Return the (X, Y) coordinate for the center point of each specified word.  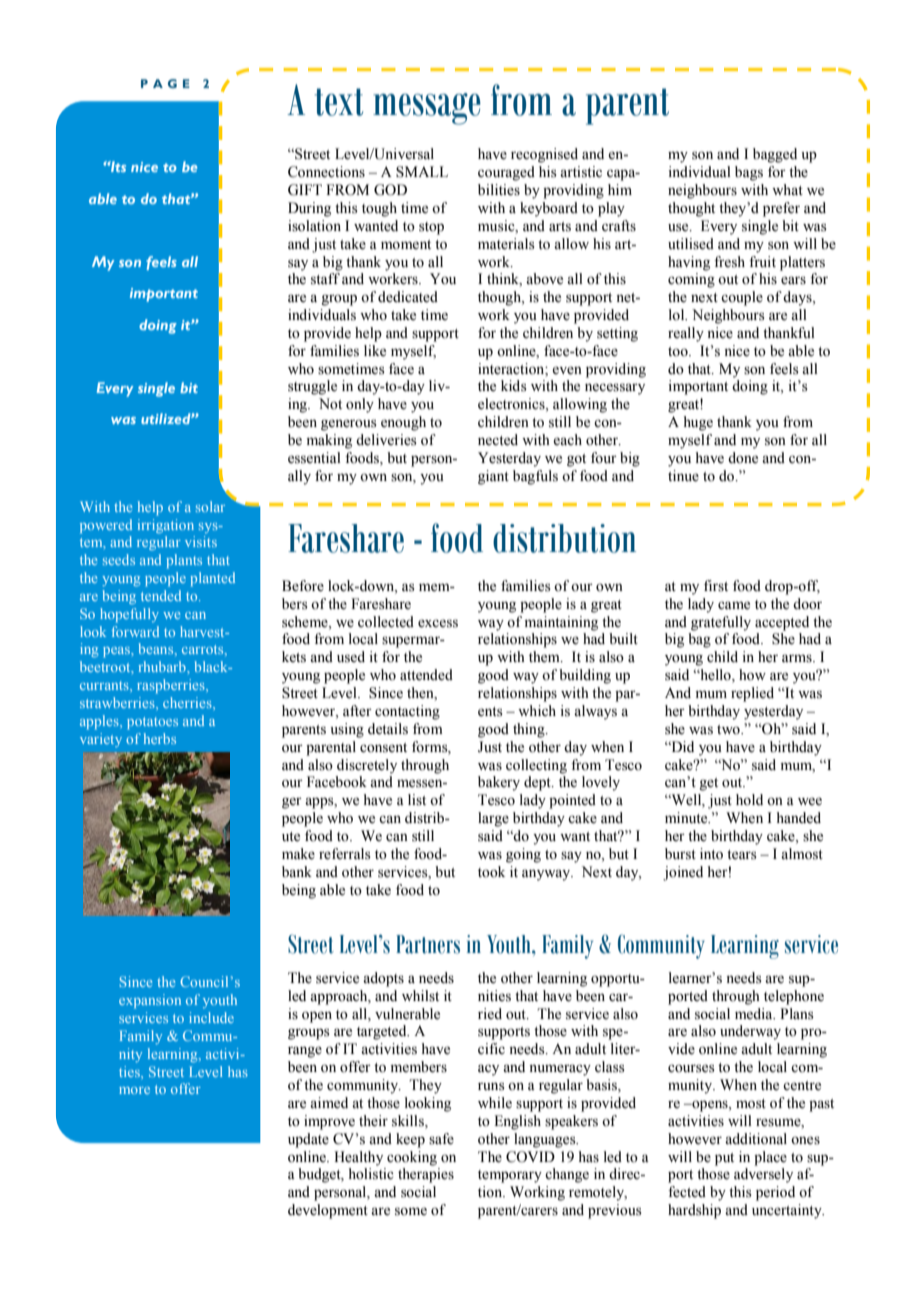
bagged (775, 155)
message (427, 109)
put (724, 1159)
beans (157, 648)
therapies (426, 1175)
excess (438, 623)
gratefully (721, 623)
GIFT (305, 190)
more (134, 1090)
